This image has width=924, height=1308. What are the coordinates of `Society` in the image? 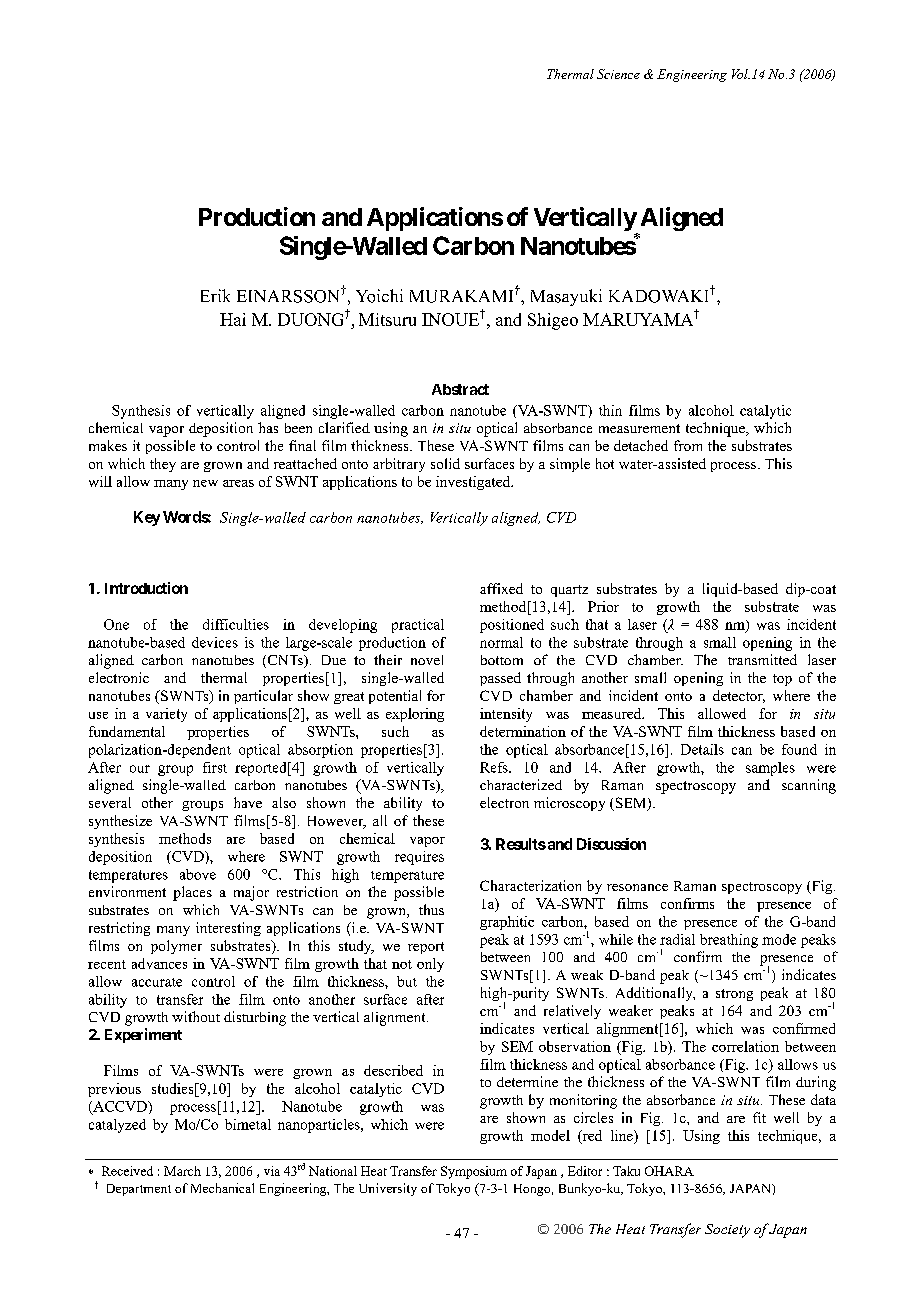 It's located at (727, 1231).
